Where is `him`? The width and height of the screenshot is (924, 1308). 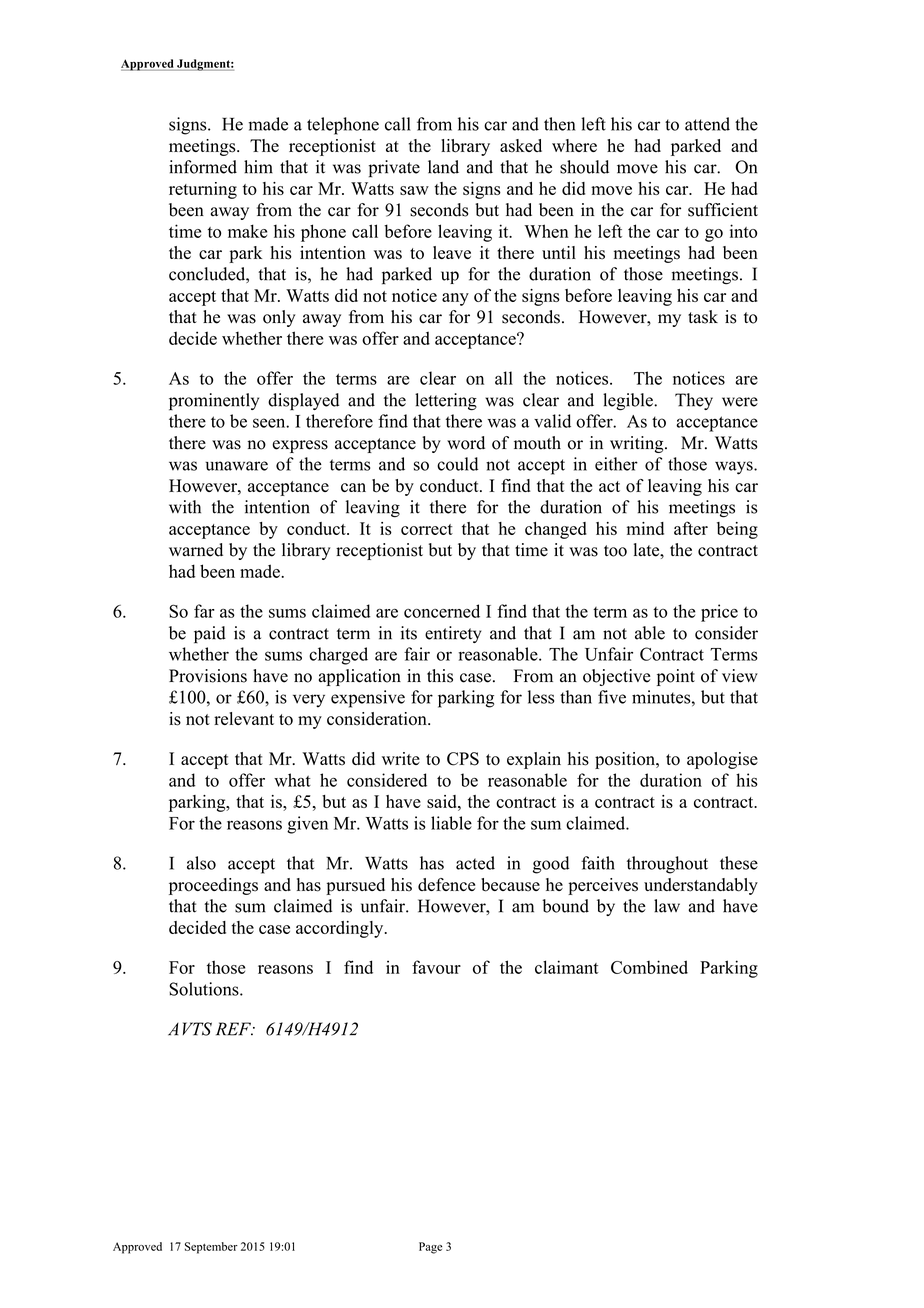
him is located at coordinates (258, 167).
